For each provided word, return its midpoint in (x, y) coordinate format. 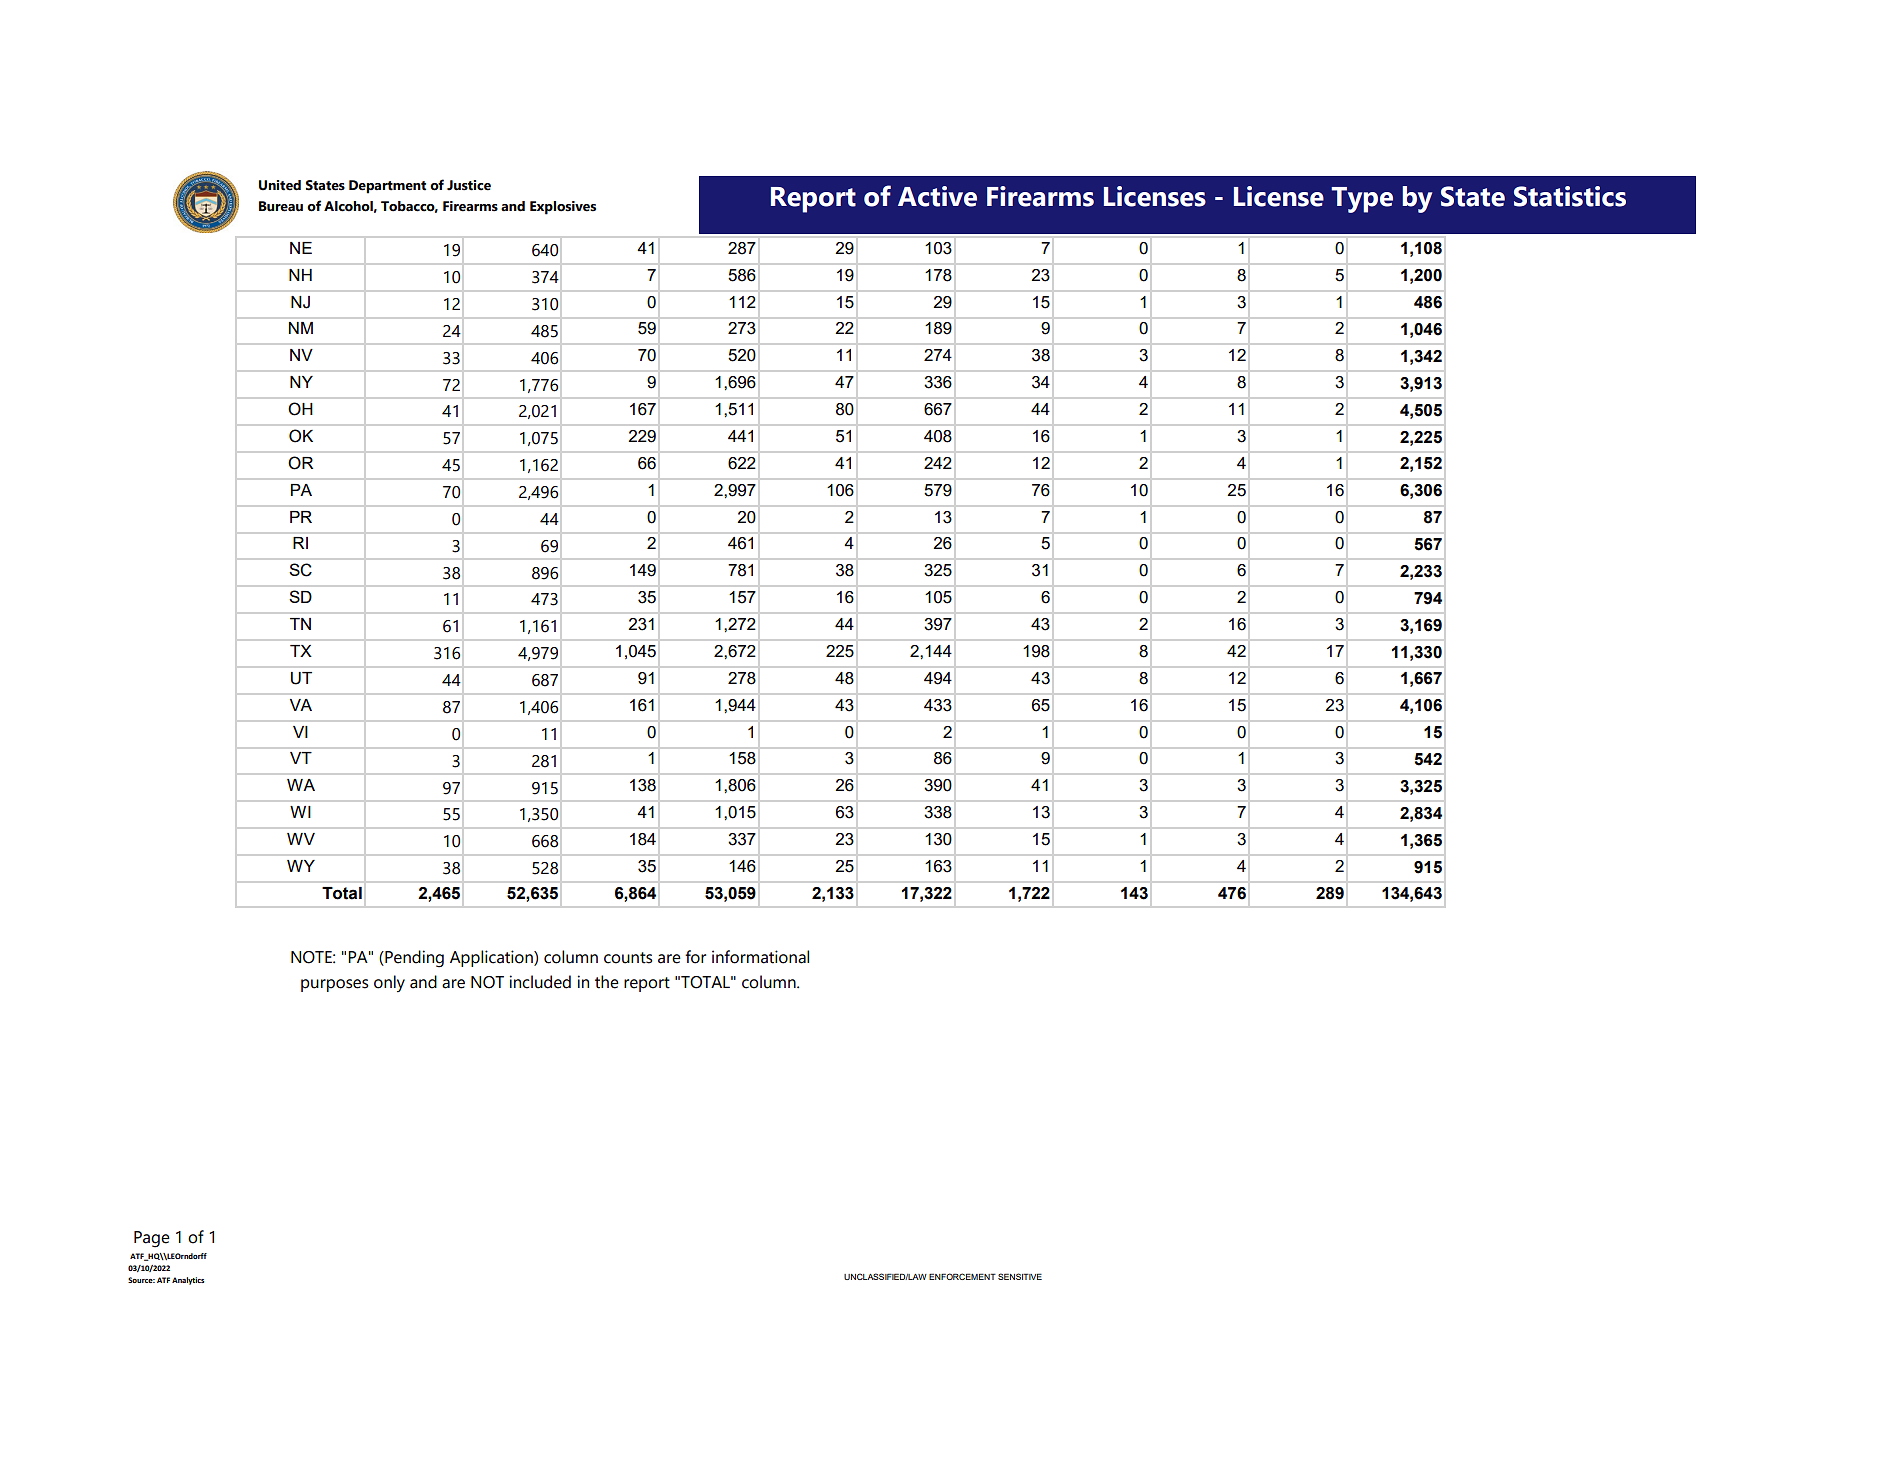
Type (1362, 200)
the (607, 982)
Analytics (188, 1281)
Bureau (281, 206)
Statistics (1570, 196)
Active (937, 196)
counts (628, 958)
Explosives (563, 208)
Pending (413, 959)
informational (760, 957)
